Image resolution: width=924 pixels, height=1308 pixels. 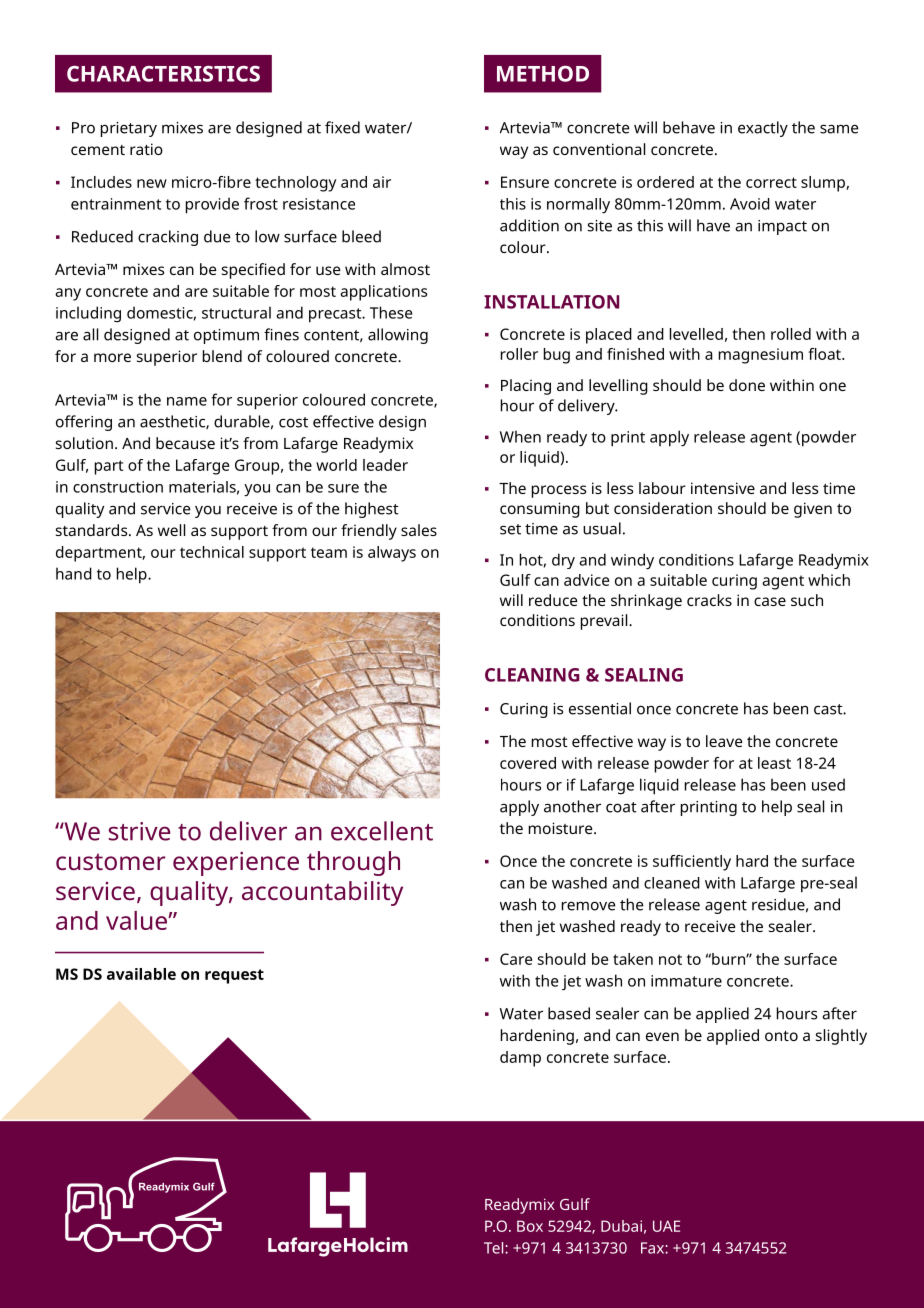 I want to click on UAE, so click(x=666, y=1226).
